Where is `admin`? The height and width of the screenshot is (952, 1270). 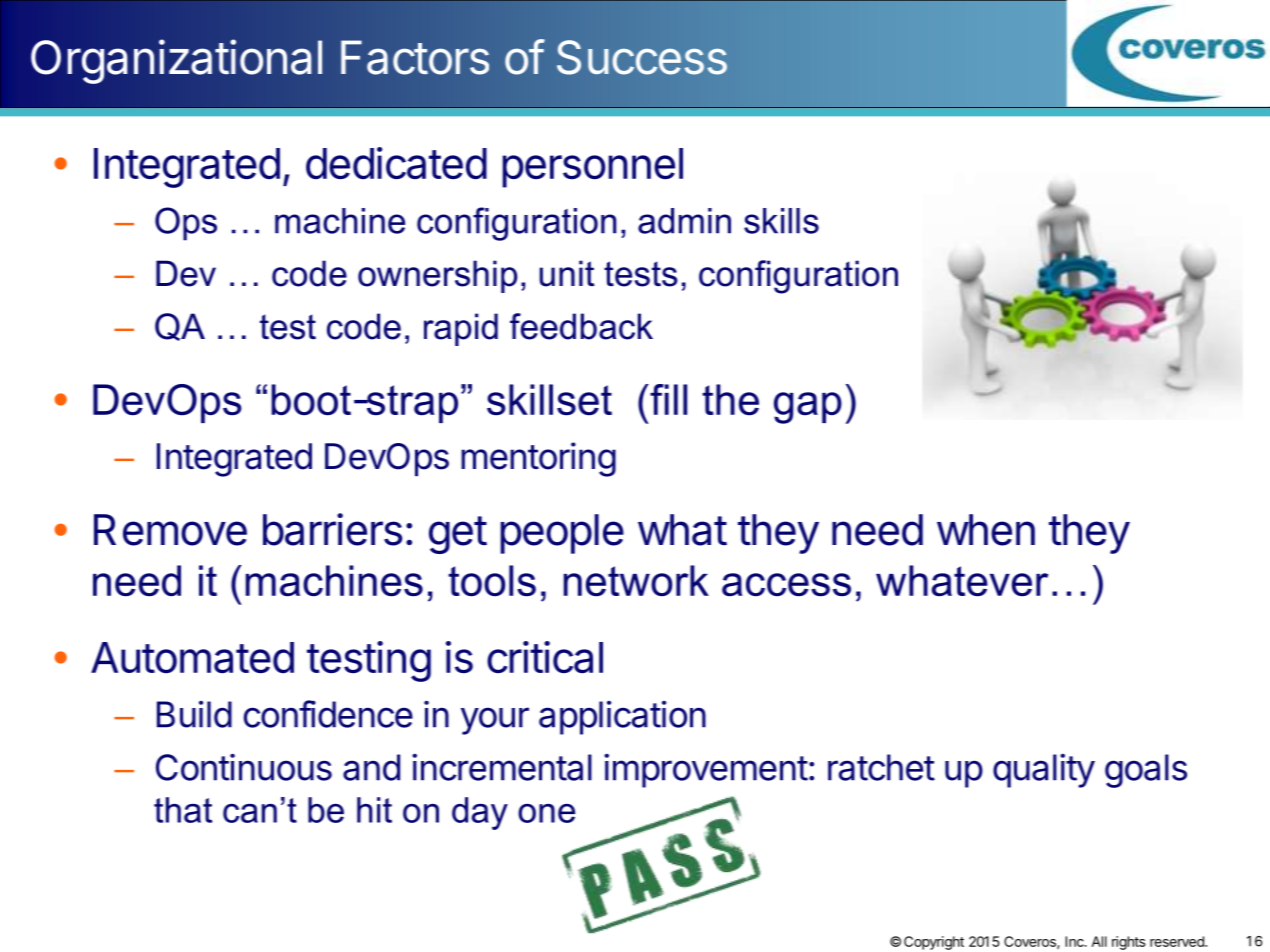
admin is located at coordinates (684, 221).
